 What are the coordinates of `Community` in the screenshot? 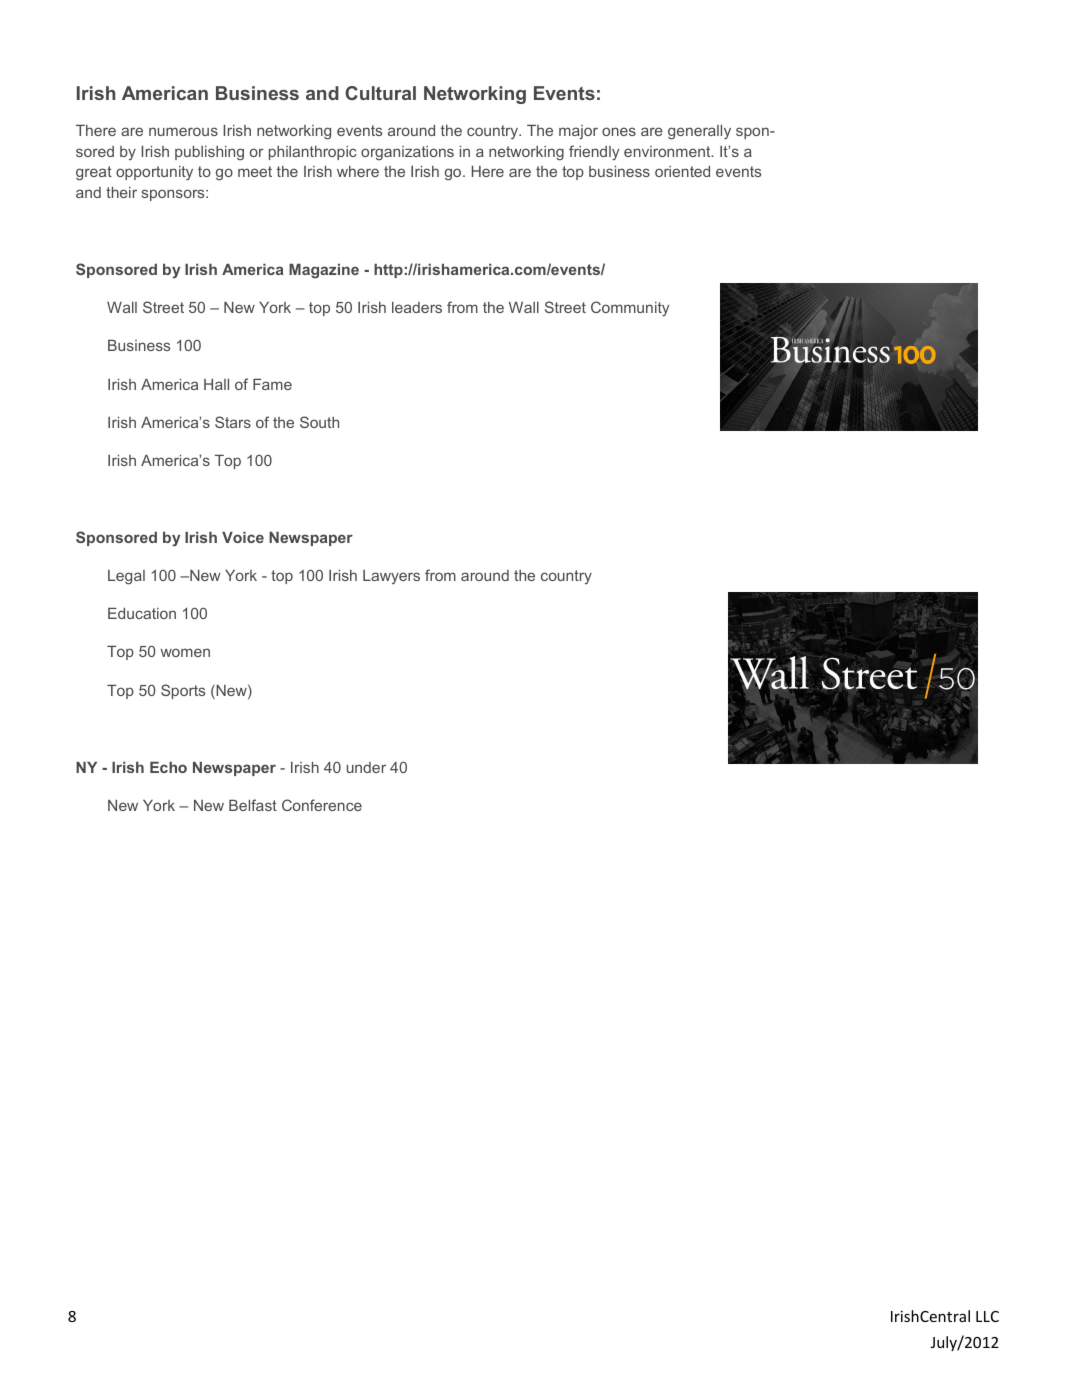 It's located at (630, 309).
